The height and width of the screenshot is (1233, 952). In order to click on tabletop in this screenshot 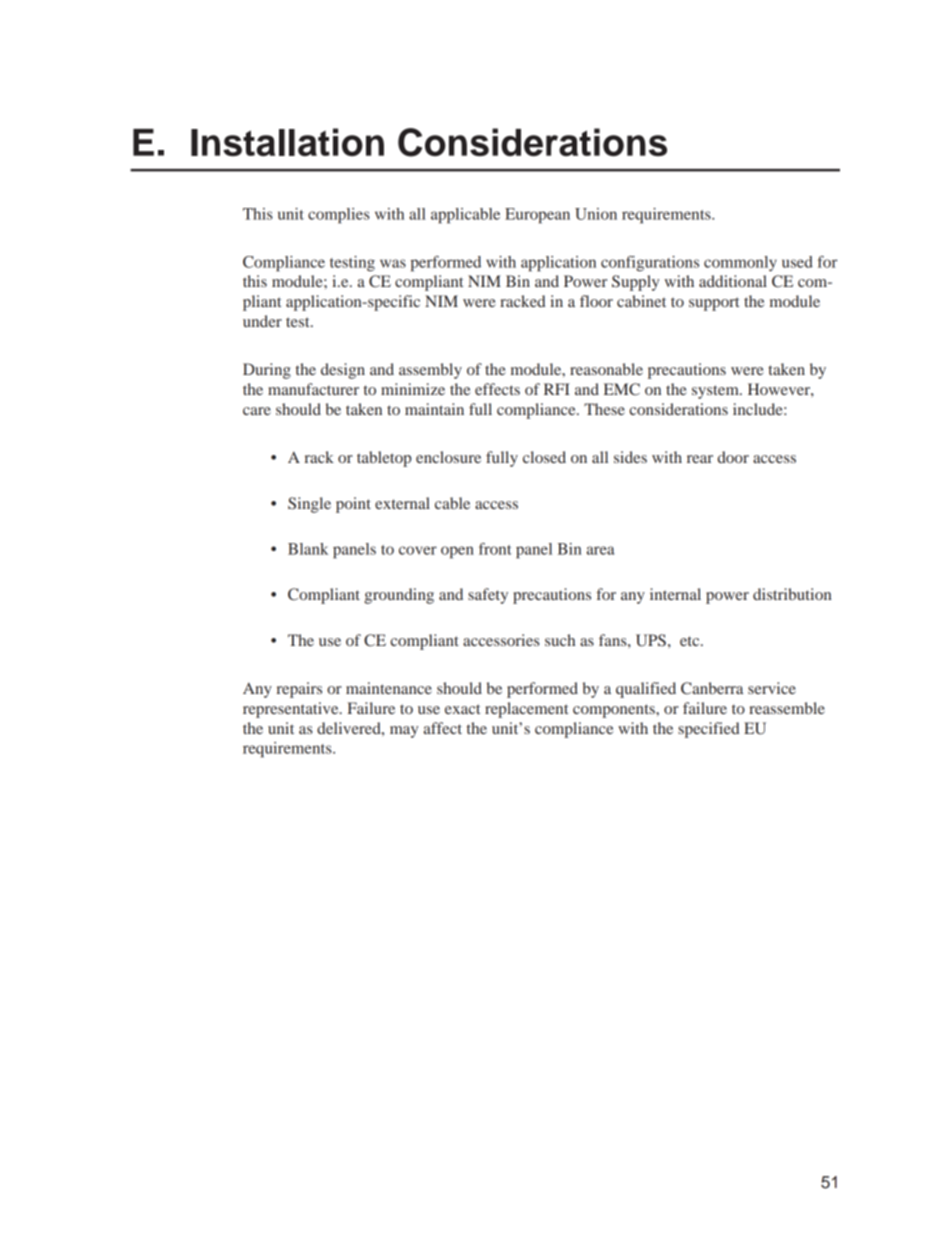, I will do `click(384, 459)`.
